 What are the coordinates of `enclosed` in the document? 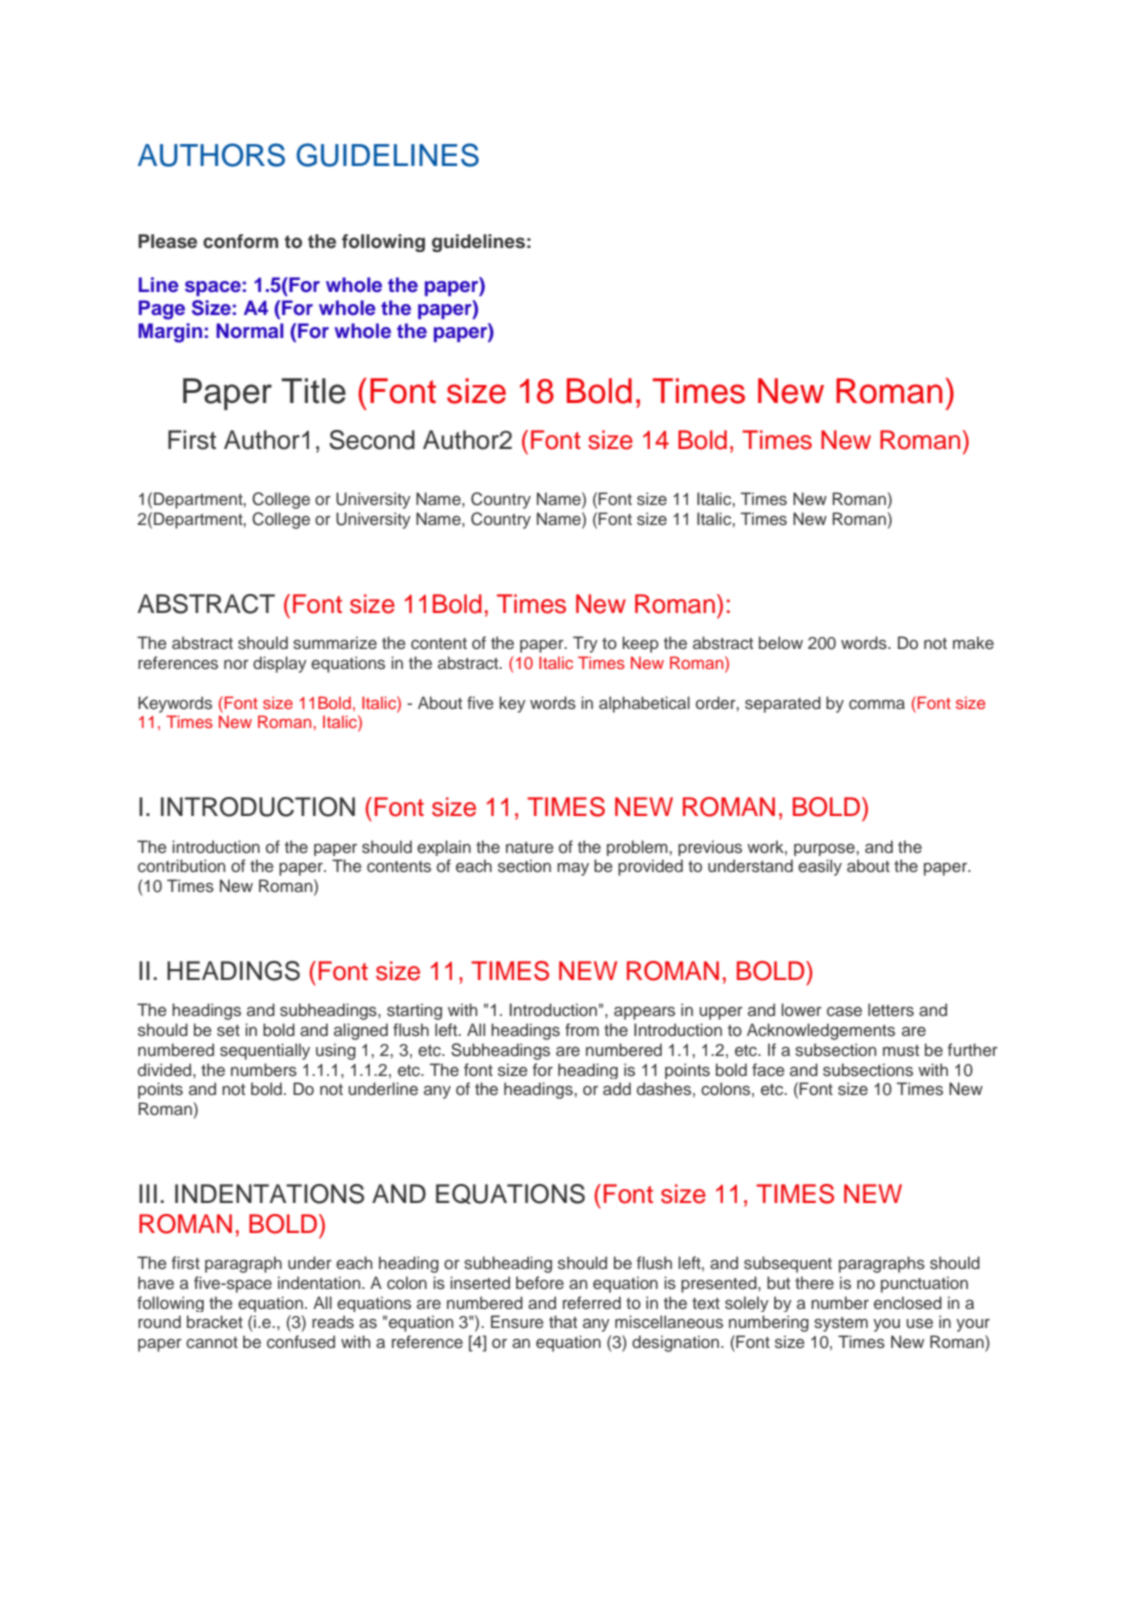 It's located at (908, 1303).
